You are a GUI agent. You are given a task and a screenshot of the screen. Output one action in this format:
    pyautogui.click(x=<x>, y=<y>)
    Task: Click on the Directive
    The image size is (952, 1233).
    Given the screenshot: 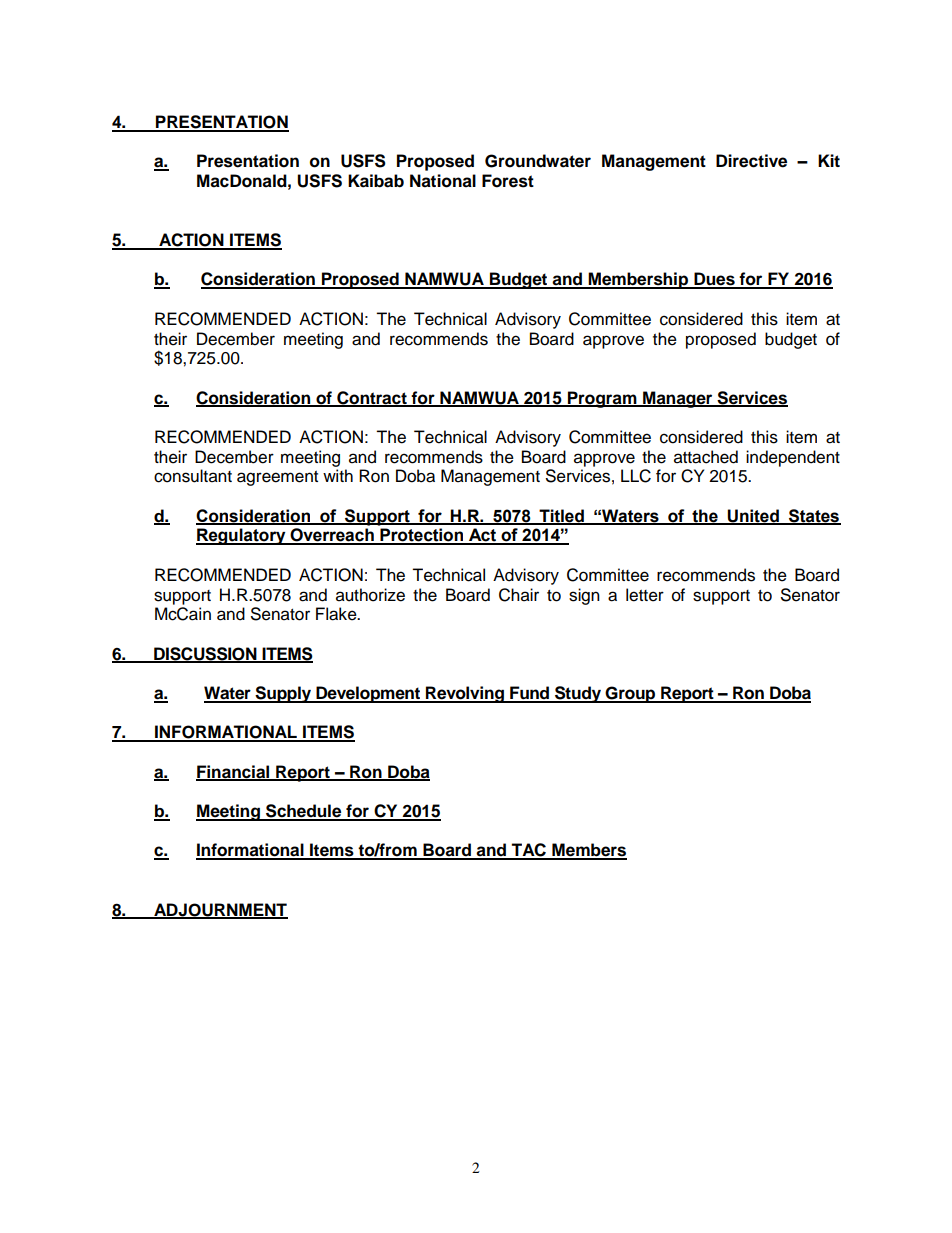 What is the action you would take?
    pyautogui.click(x=751, y=161)
